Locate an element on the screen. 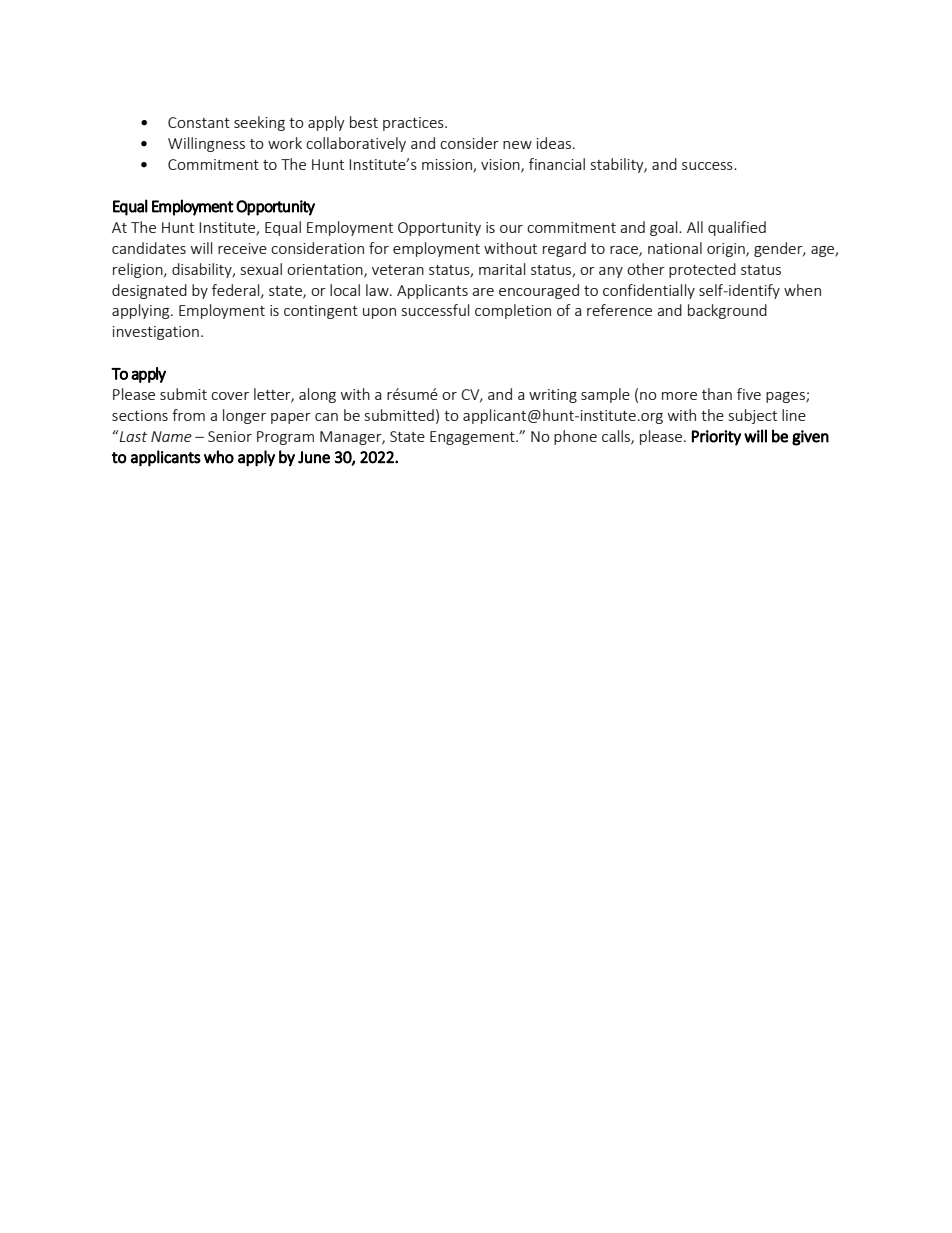 The height and width of the screenshot is (1233, 952). Engagement is located at coordinates (473, 438).
